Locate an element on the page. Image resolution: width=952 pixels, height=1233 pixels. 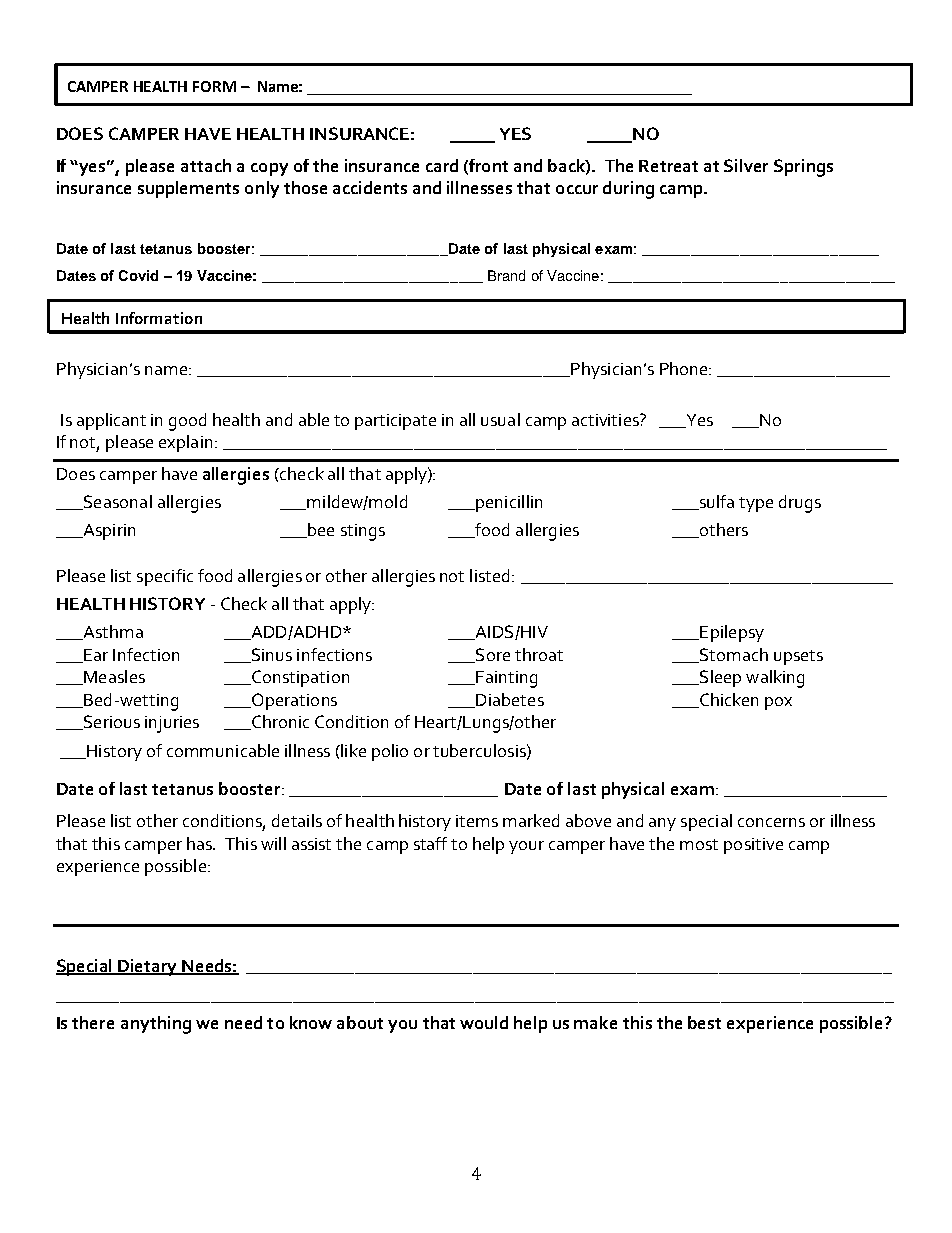
most is located at coordinates (699, 844).
